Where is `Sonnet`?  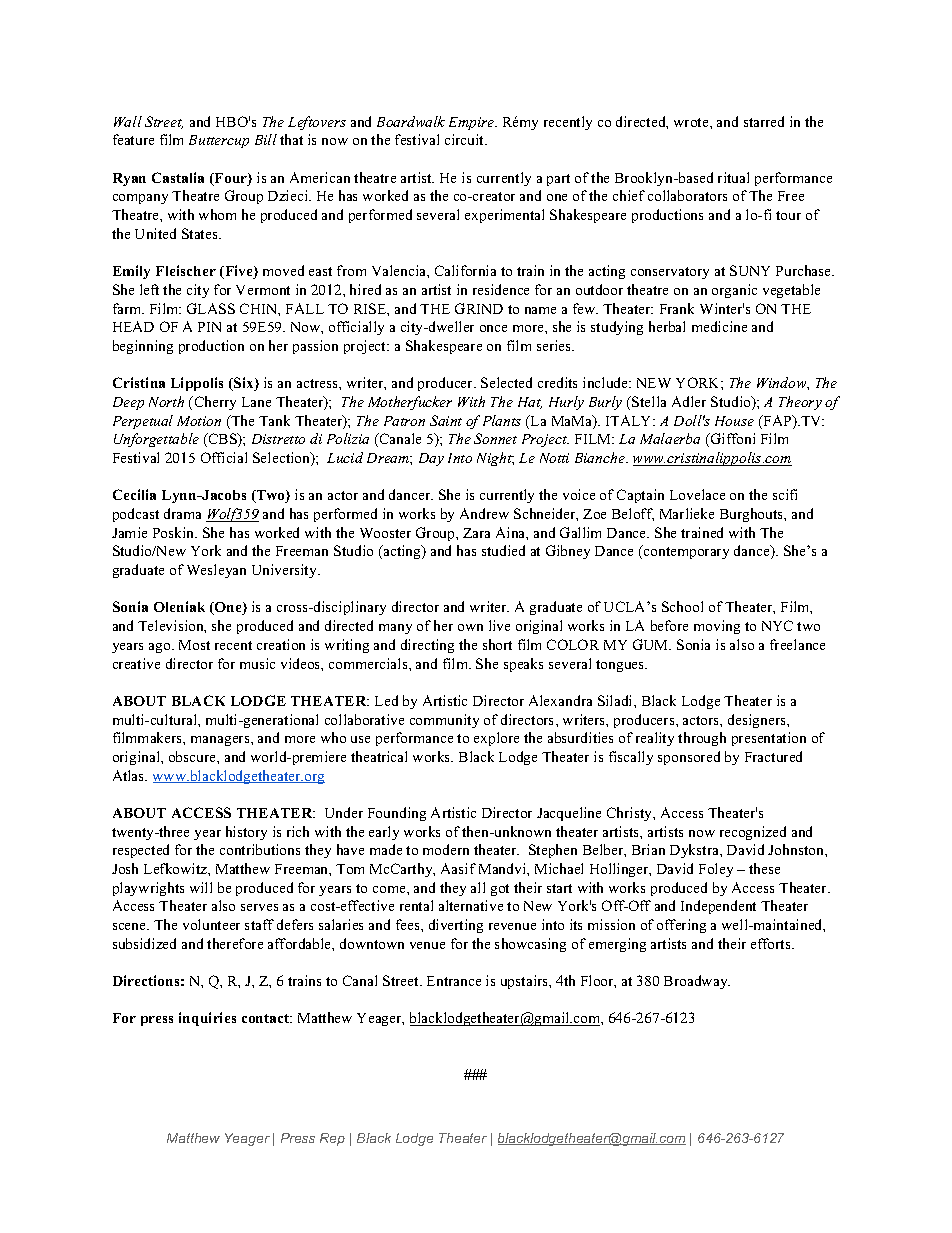
Sonnet is located at coordinates (495, 438).
